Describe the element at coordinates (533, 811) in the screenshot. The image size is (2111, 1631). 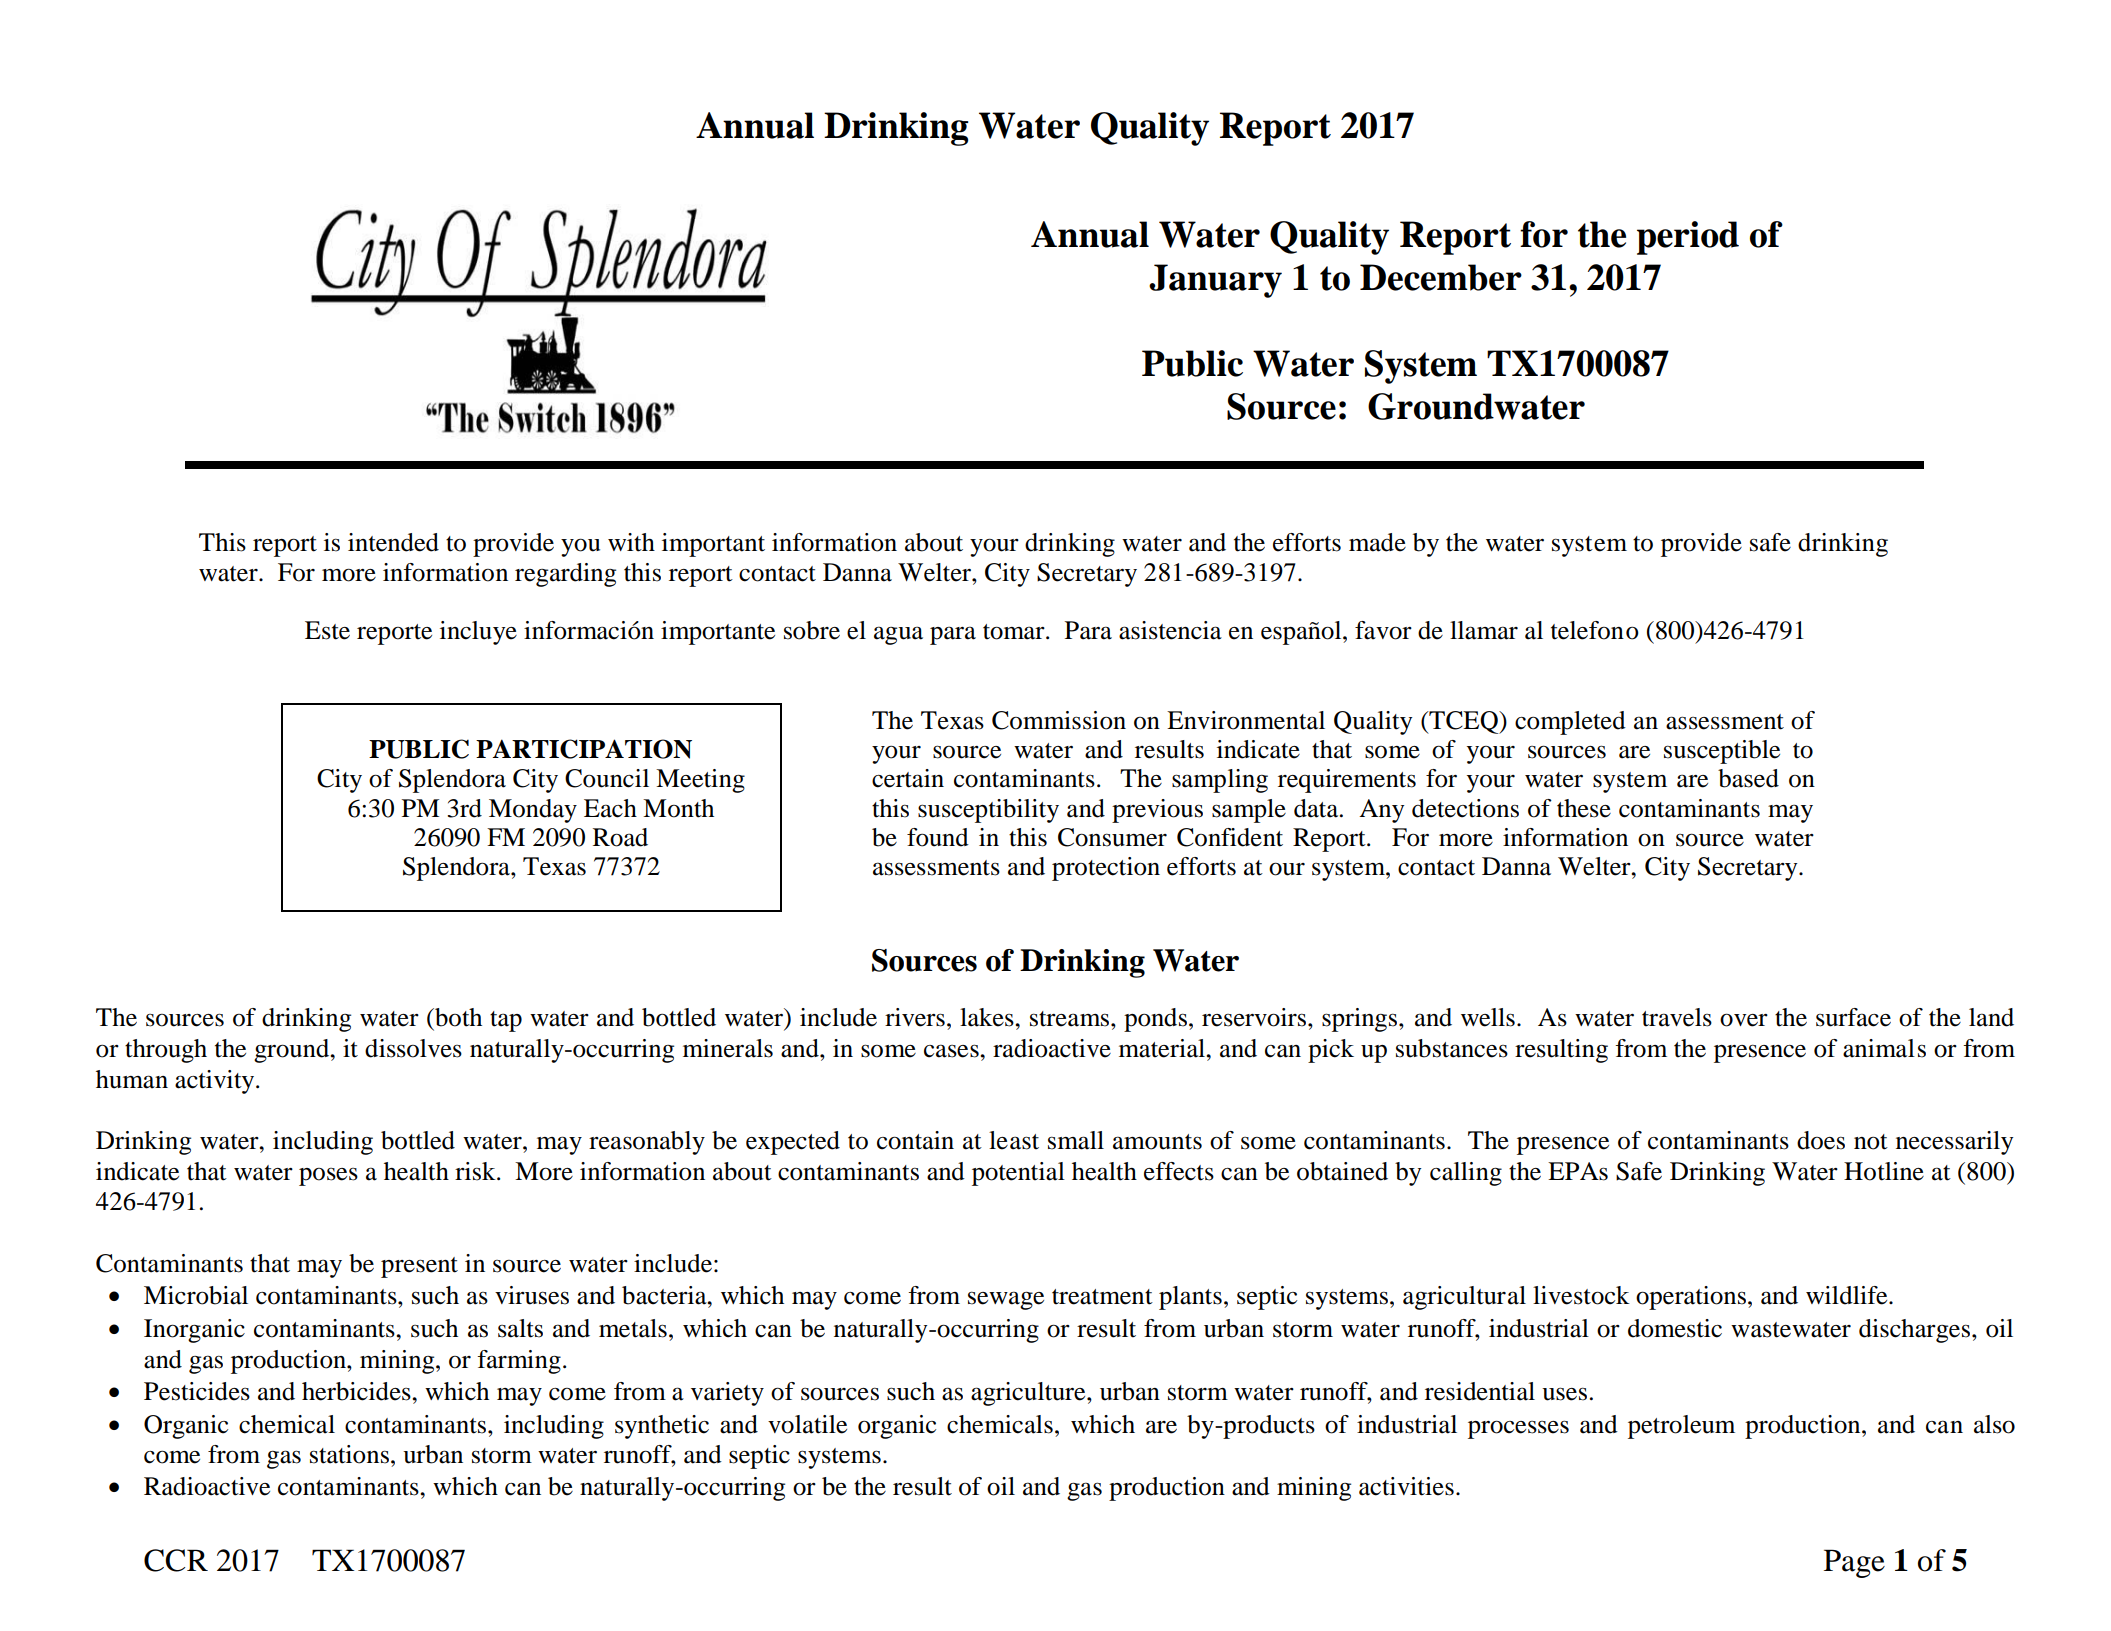
I see `Monday` at that location.
